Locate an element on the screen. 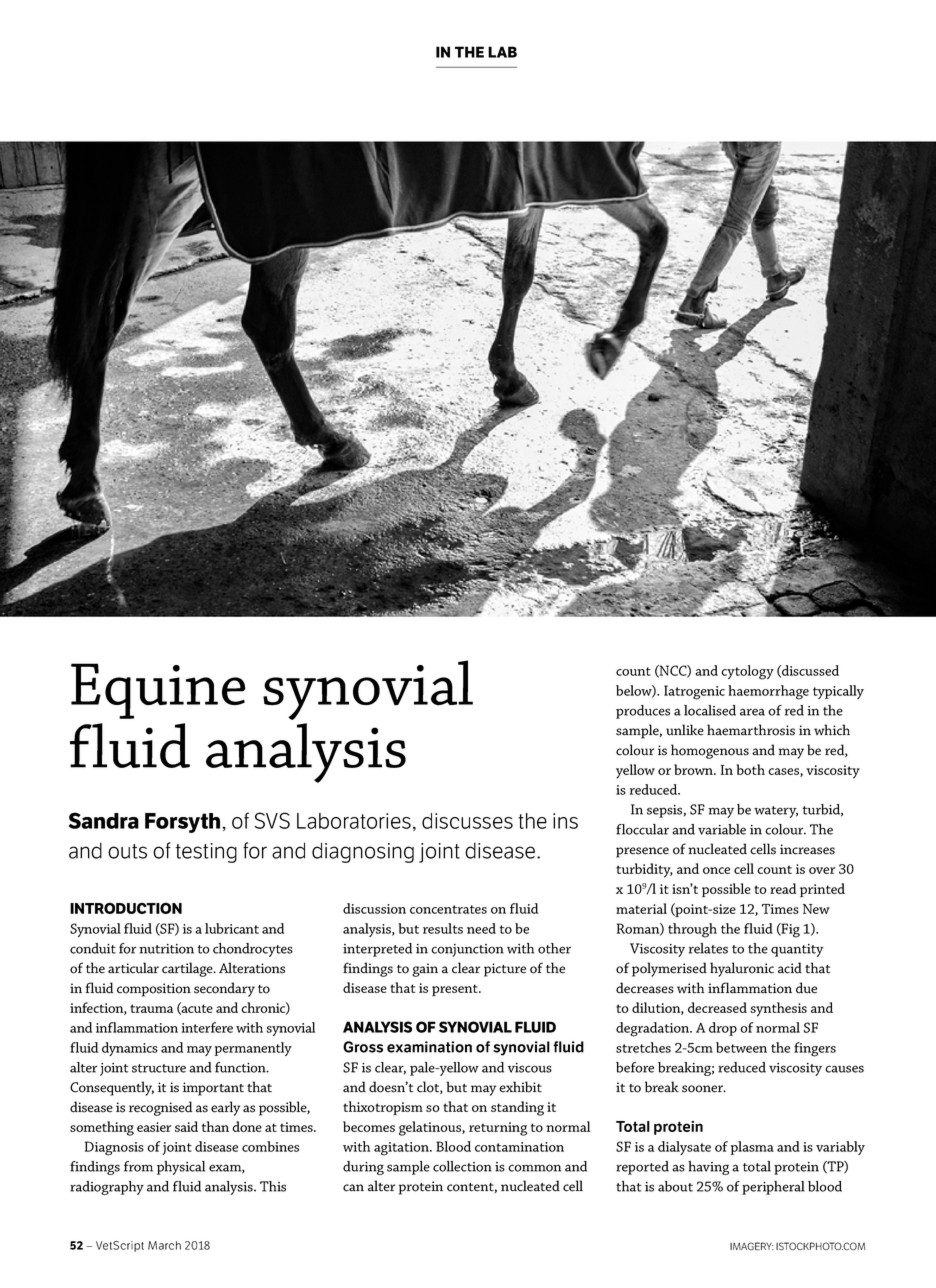  dynamics is located at coordinates (130, 1049).
